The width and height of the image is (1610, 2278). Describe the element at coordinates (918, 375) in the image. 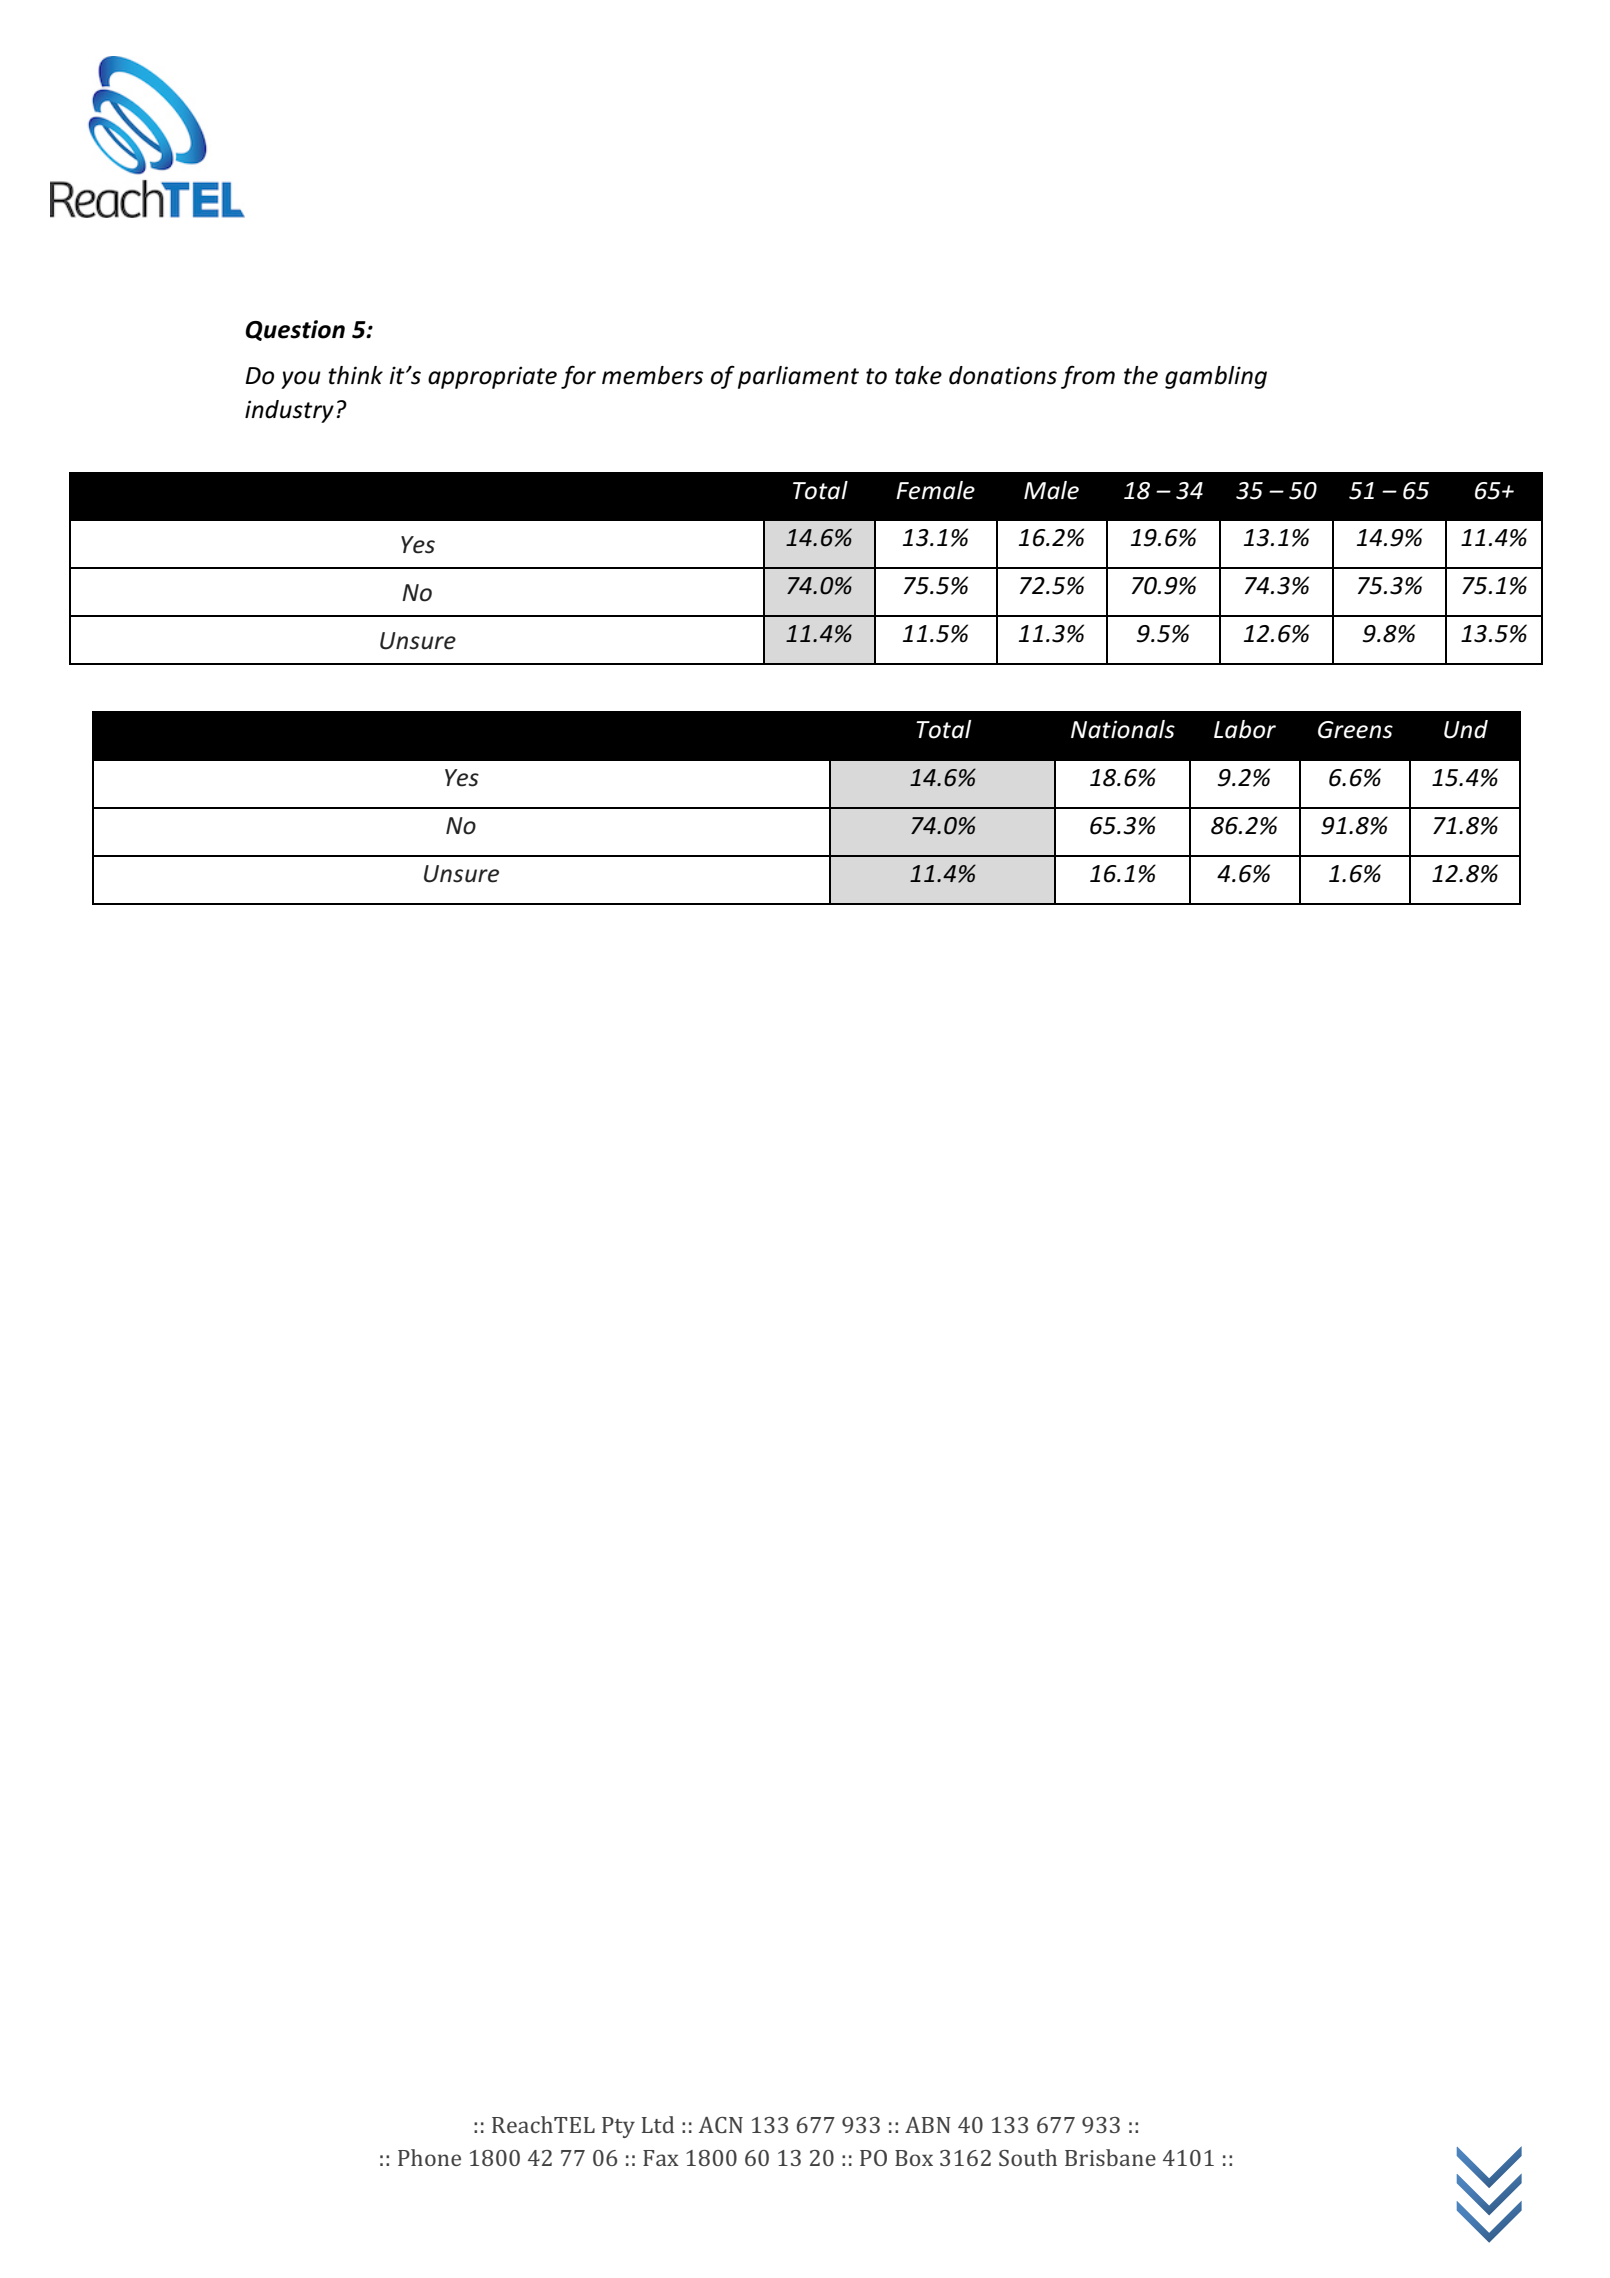

I see `take` at that location.
